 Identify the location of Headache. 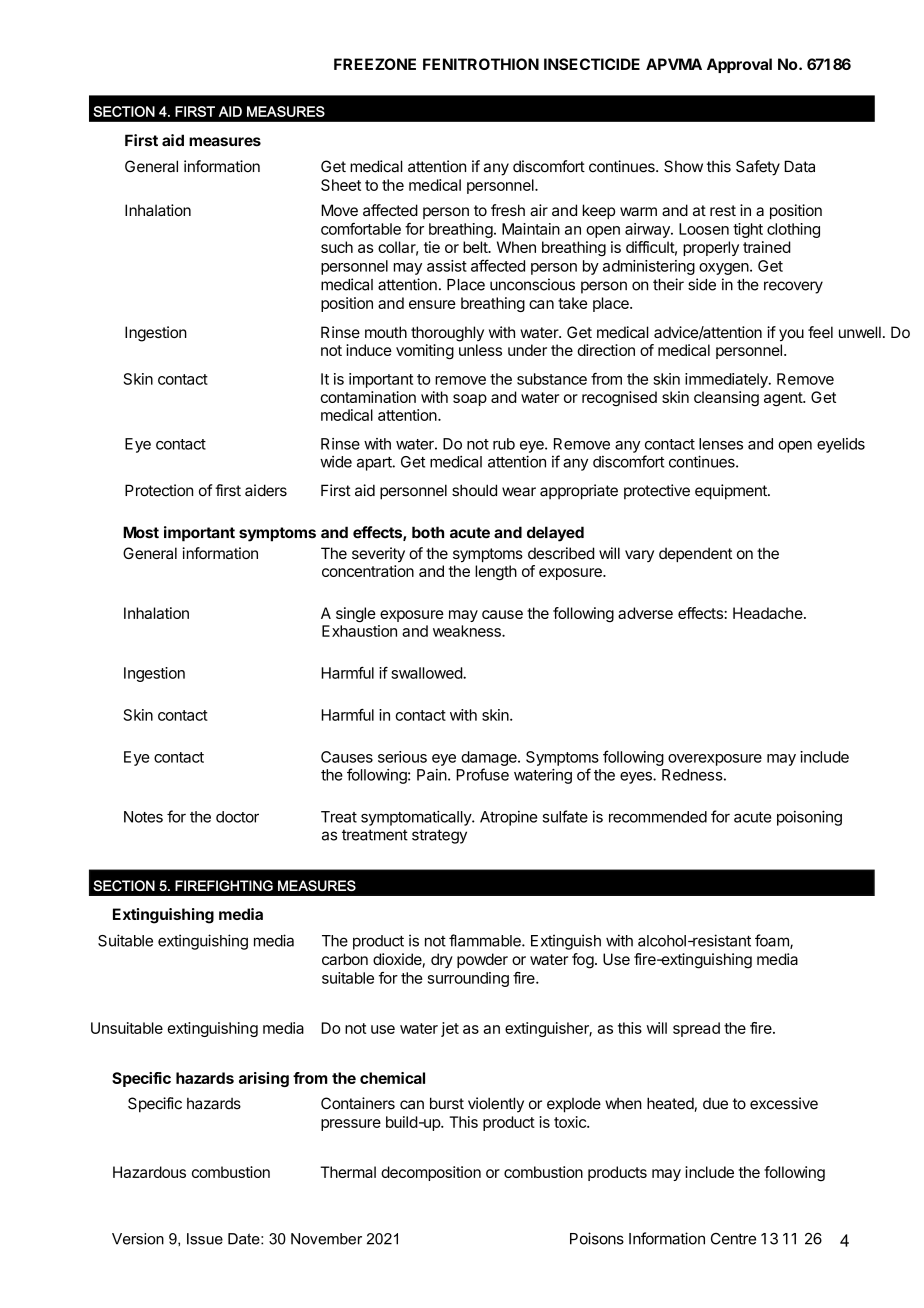
(769, 613).
